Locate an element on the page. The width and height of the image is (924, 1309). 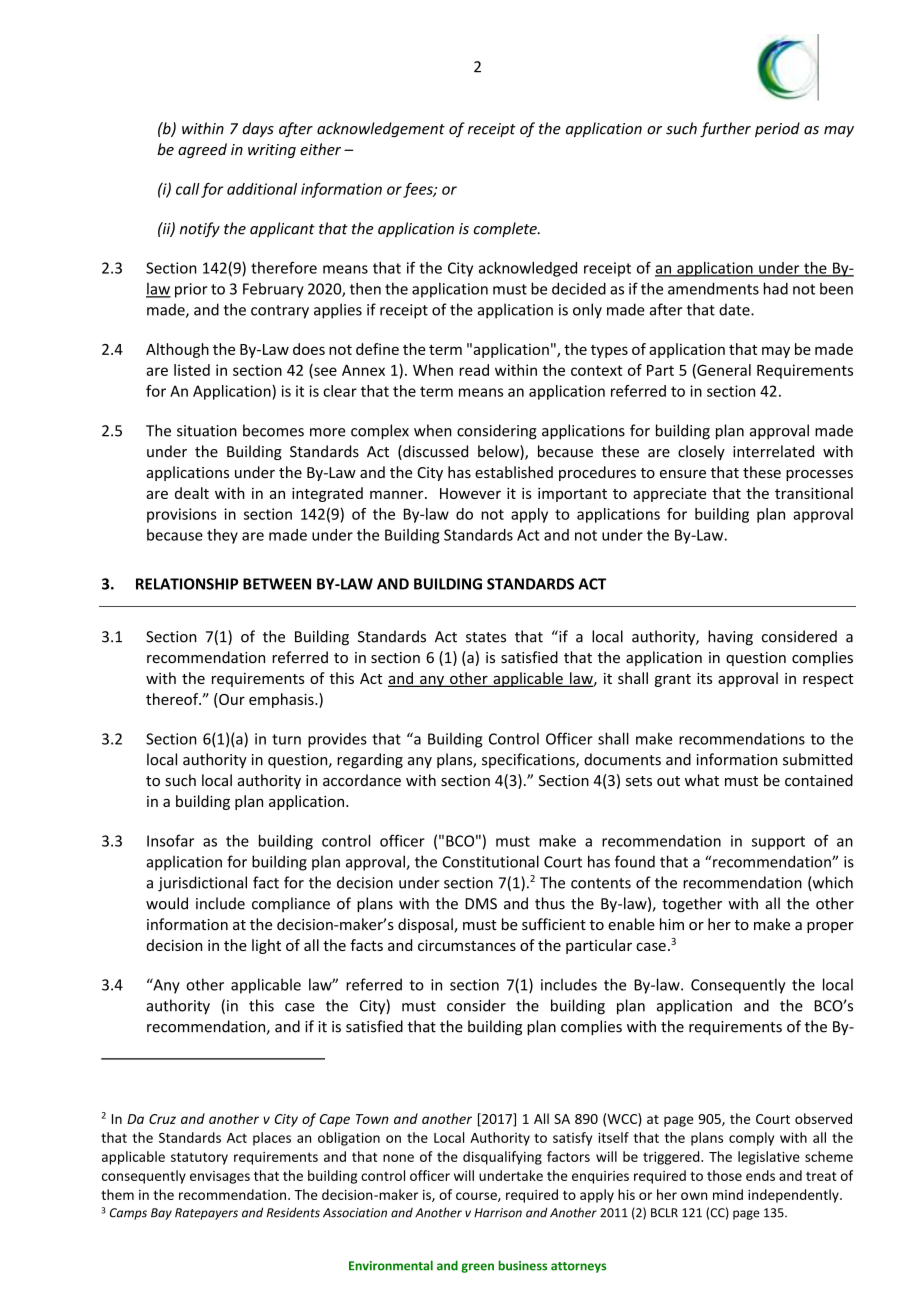
proper is located at coordinates (830, 927).
